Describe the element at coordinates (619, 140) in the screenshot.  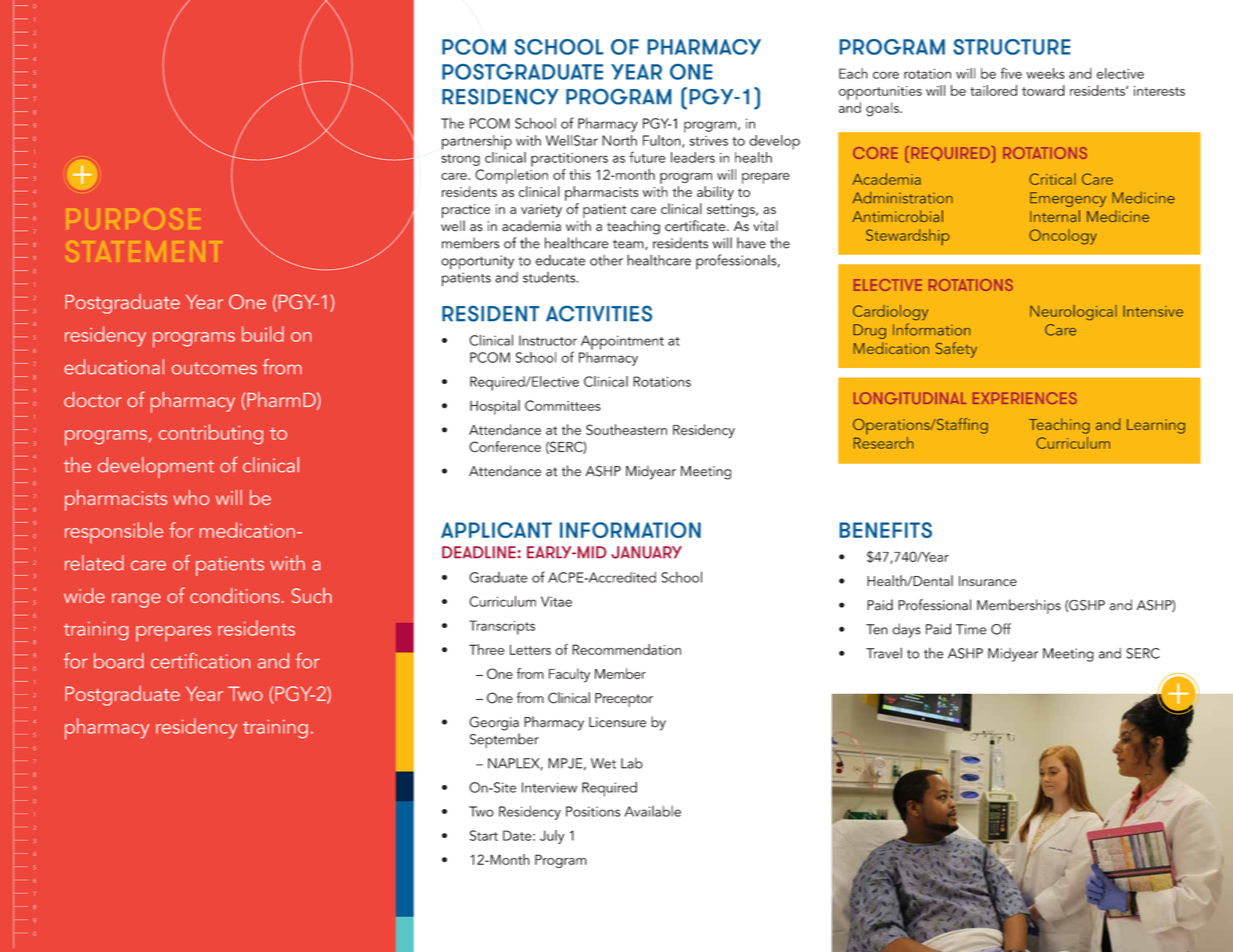
I see `North` at that location.
